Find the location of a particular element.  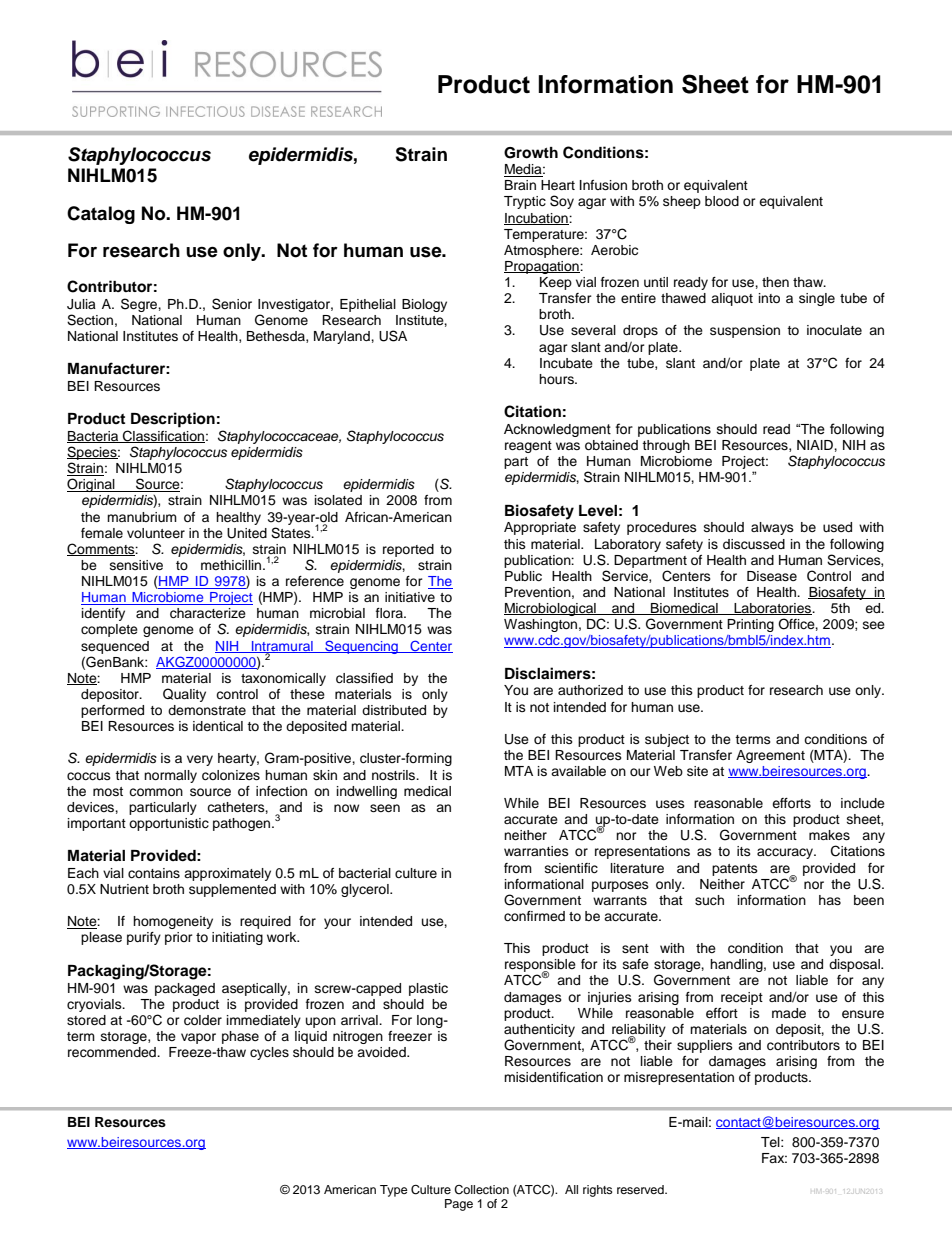

recommended is located at coordinates (113, 1052).
